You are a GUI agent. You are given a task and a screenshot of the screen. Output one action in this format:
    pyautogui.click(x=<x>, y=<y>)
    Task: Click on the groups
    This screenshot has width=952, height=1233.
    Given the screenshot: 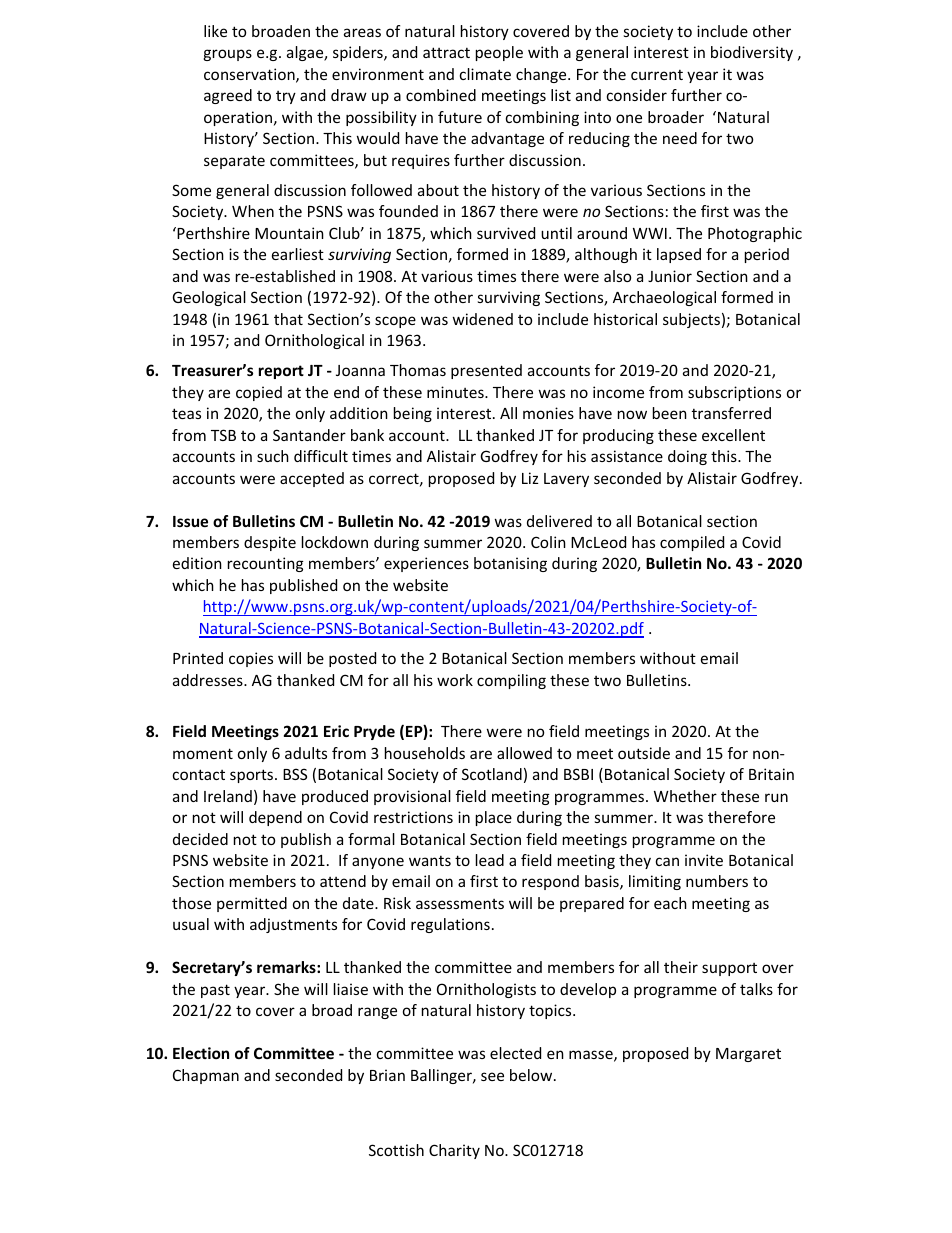 What is the action you would take?
    pyautogui.click(x=227, y=55)
